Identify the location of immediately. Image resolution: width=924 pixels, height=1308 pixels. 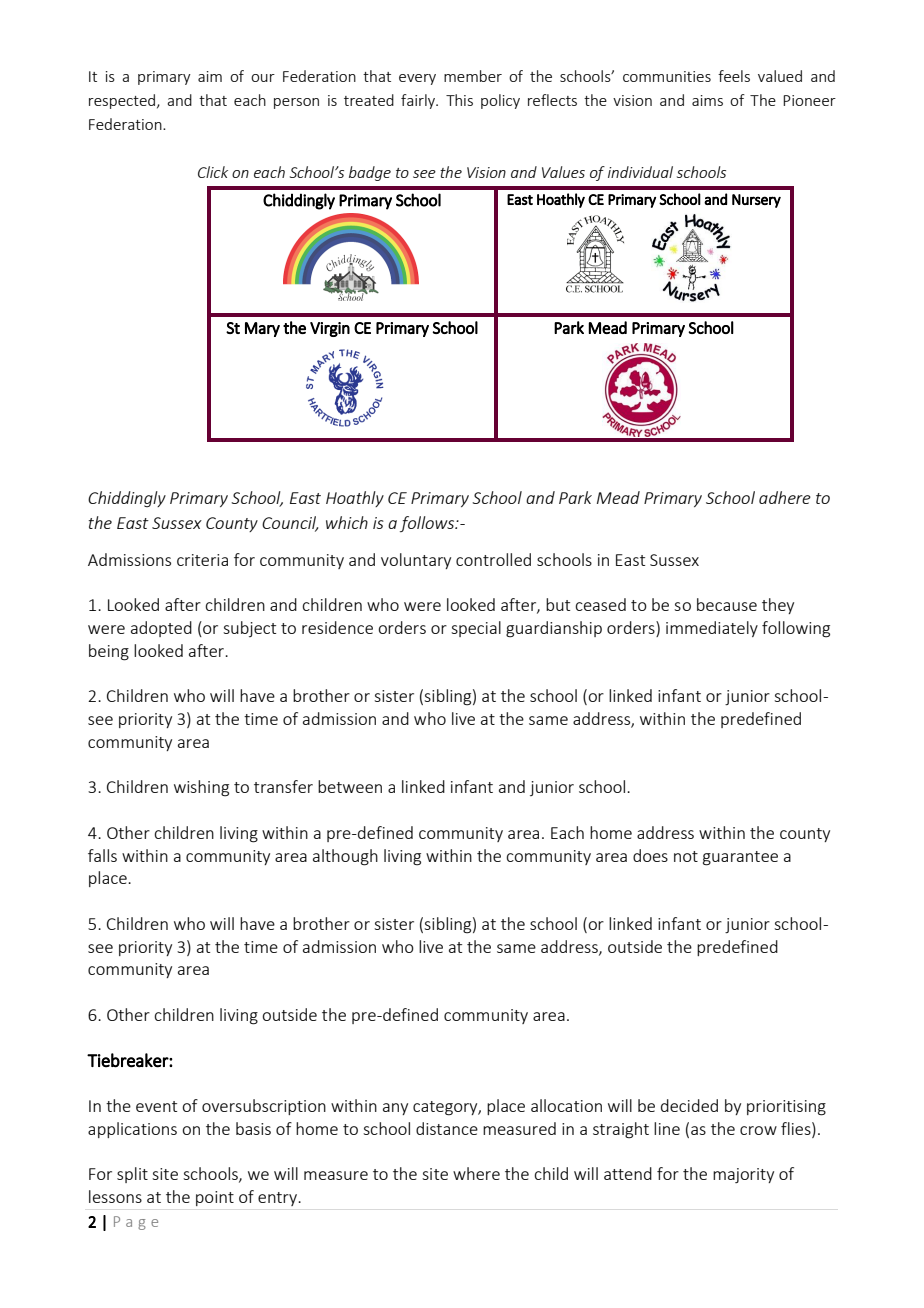
(712, 629).
